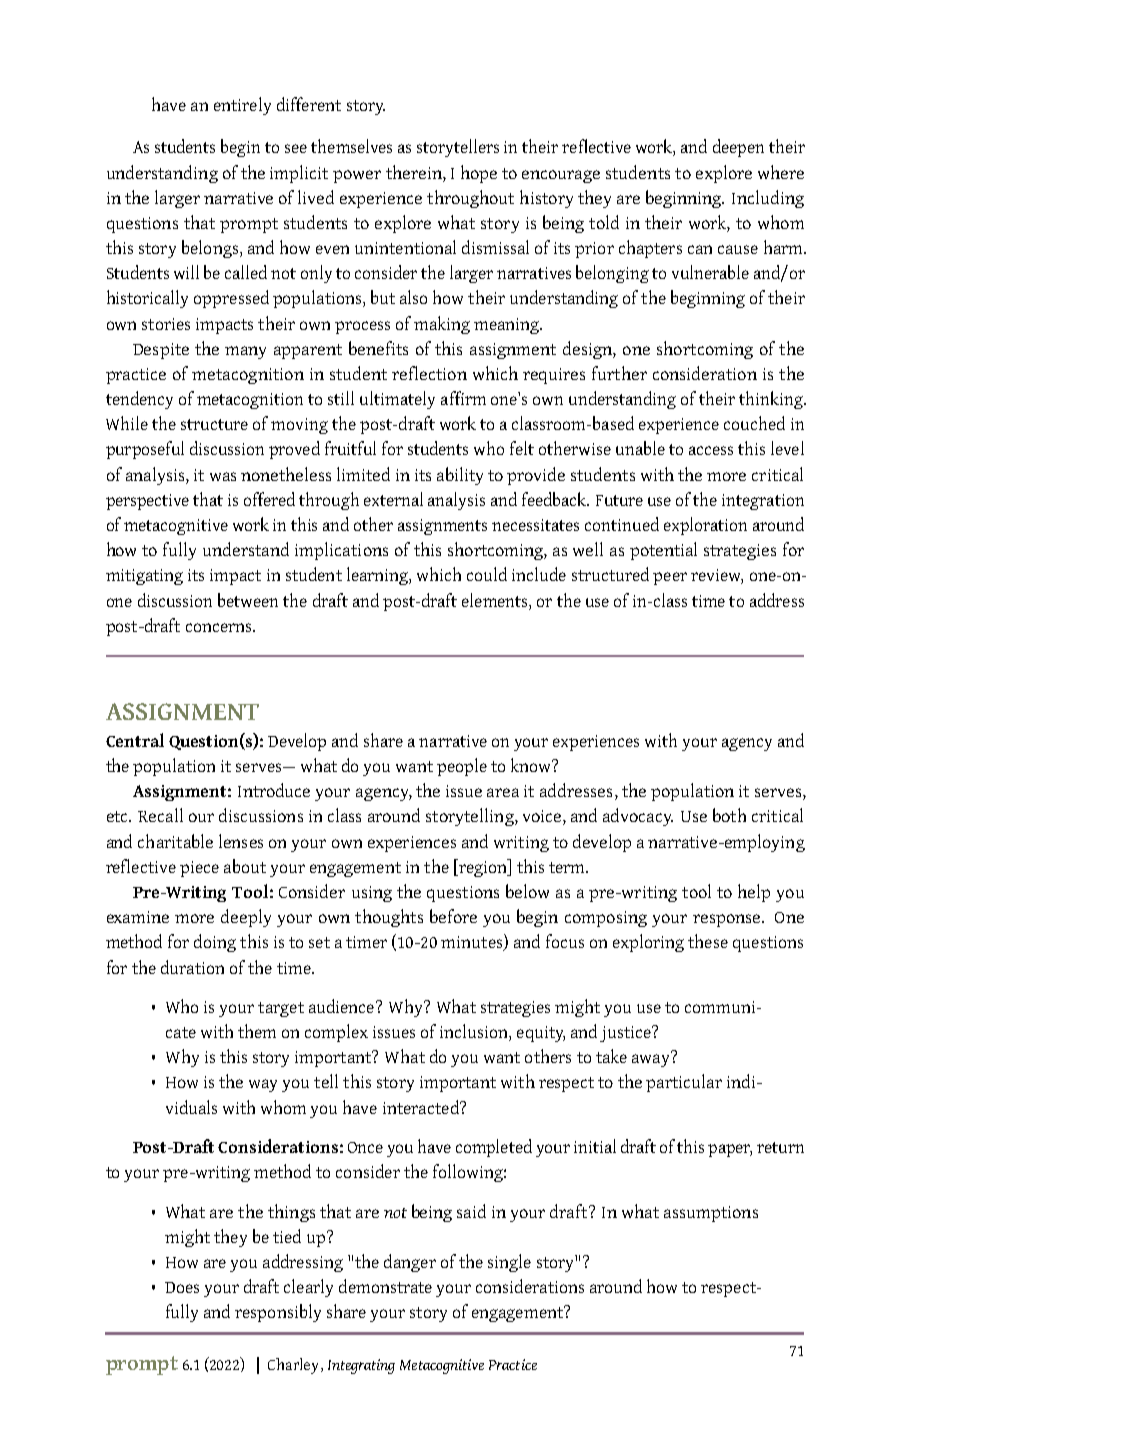 Image resolution: width=1121 pixels, height=1450 pixels. What do you see at coordinates (487, 574) in the image?
I see `could` at bounding box center [487, 574].
